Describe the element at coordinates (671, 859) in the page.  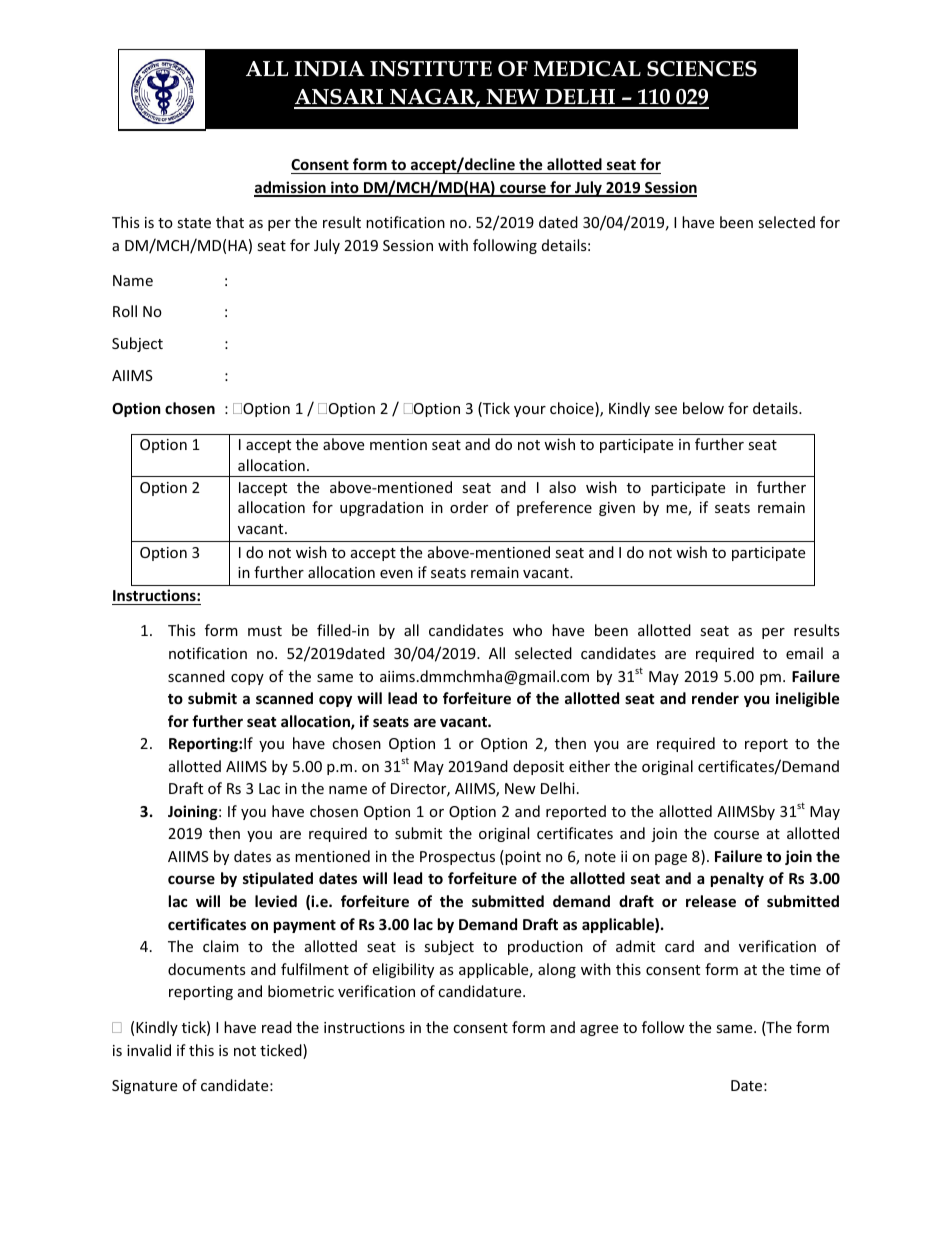
I see `page` at that location.
